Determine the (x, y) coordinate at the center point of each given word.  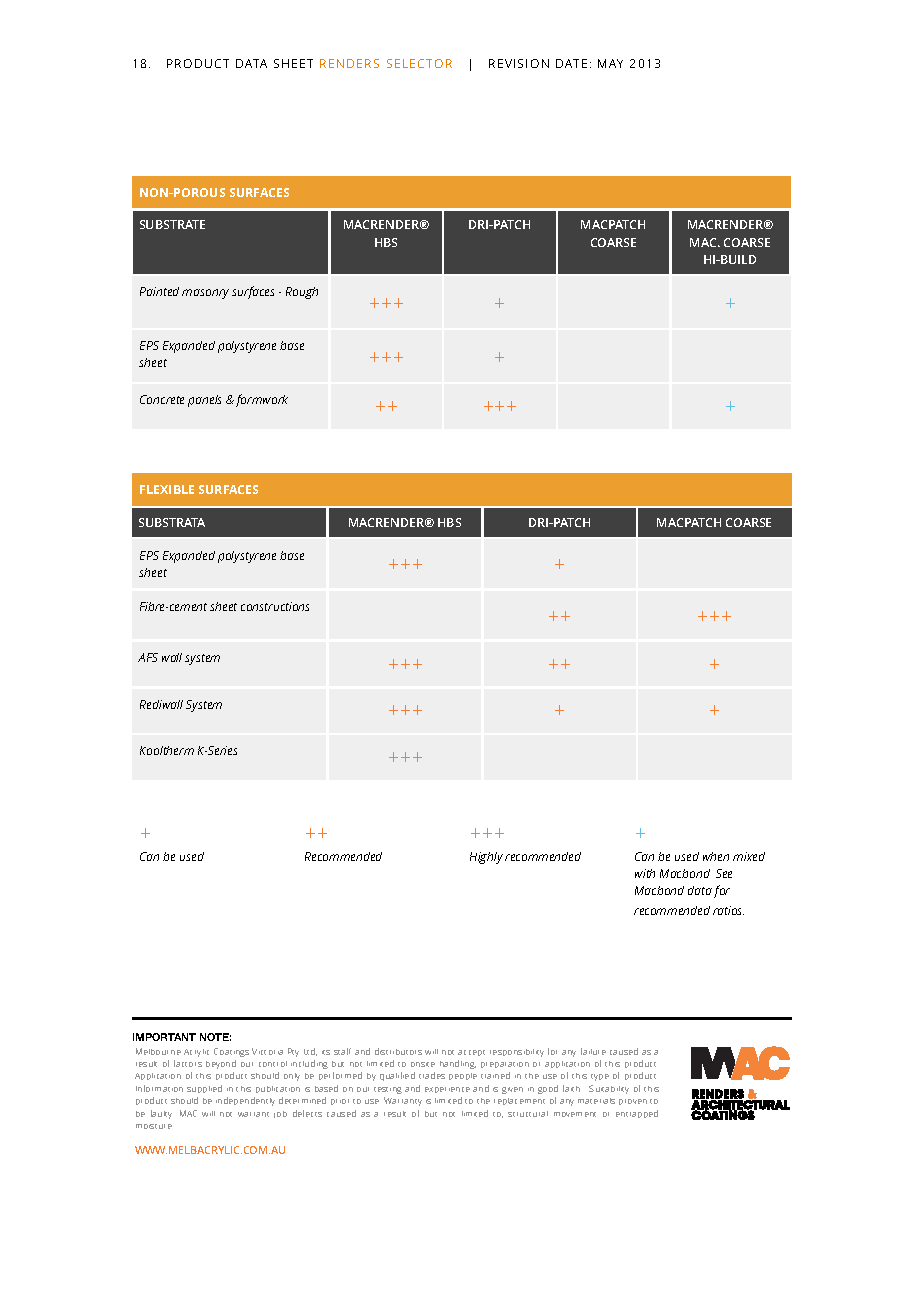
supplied (204, 1089)
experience (447, 1090)
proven (633, 1102)
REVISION (519, 63)
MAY (610, 63)
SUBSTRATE (172, 224)
